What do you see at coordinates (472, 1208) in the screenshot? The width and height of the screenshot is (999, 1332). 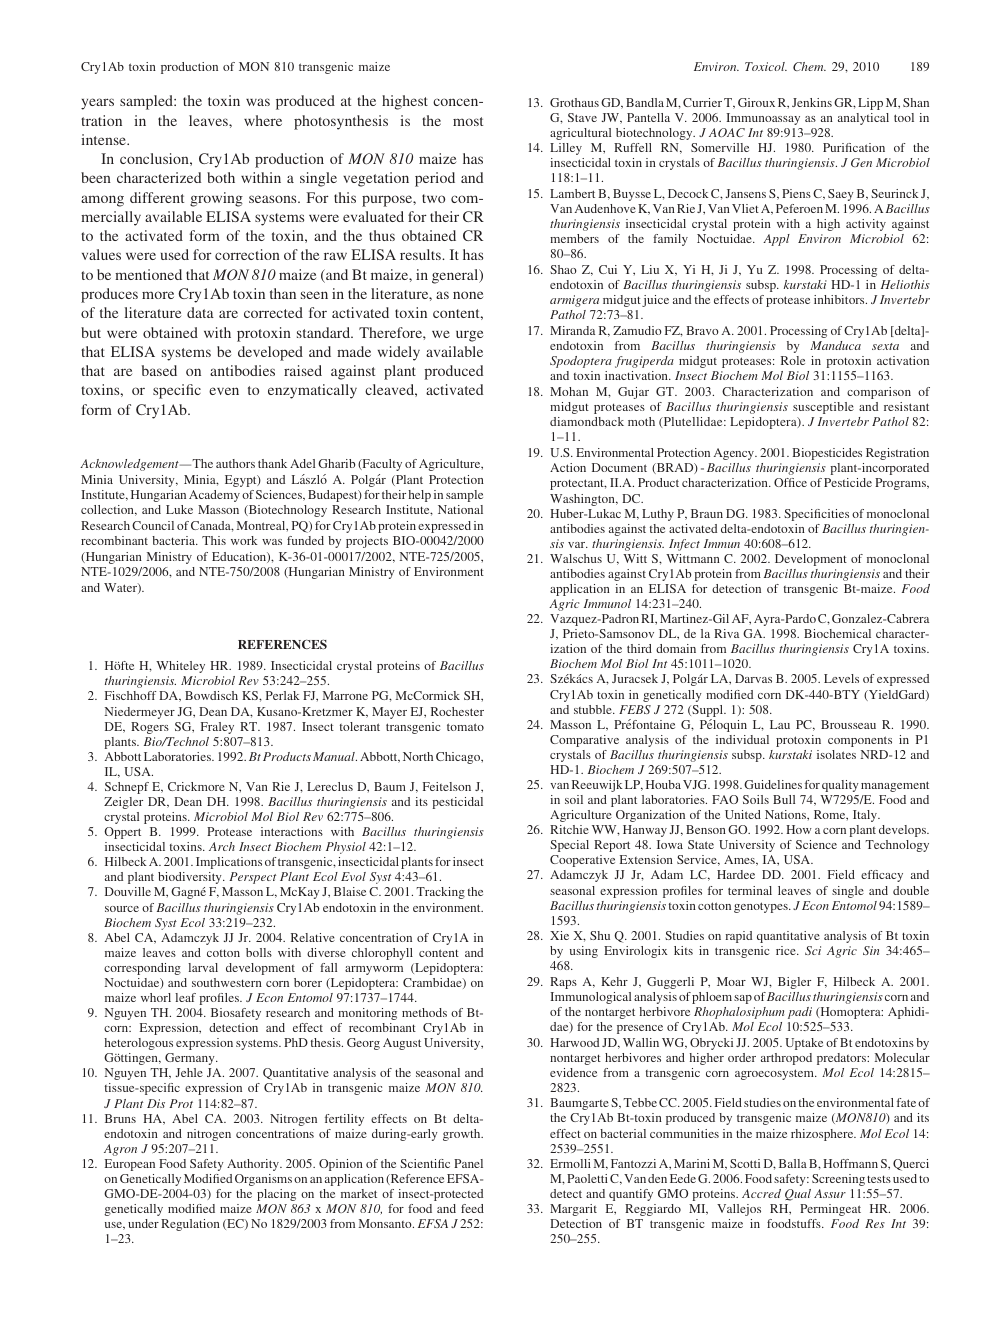 I see `feed` at bounding box center [472, 1208].
